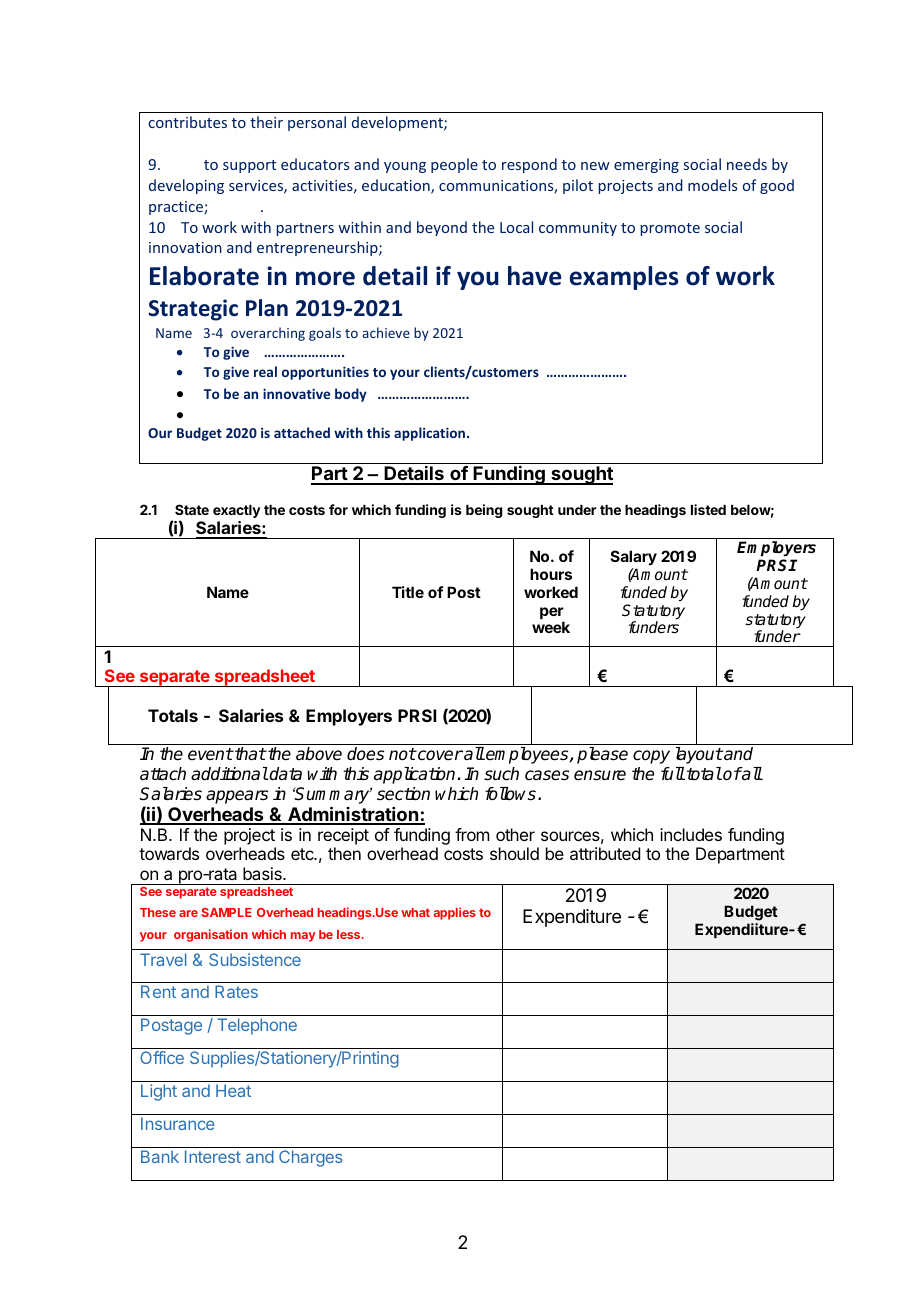  I want to click on people, so click(454, 165).
